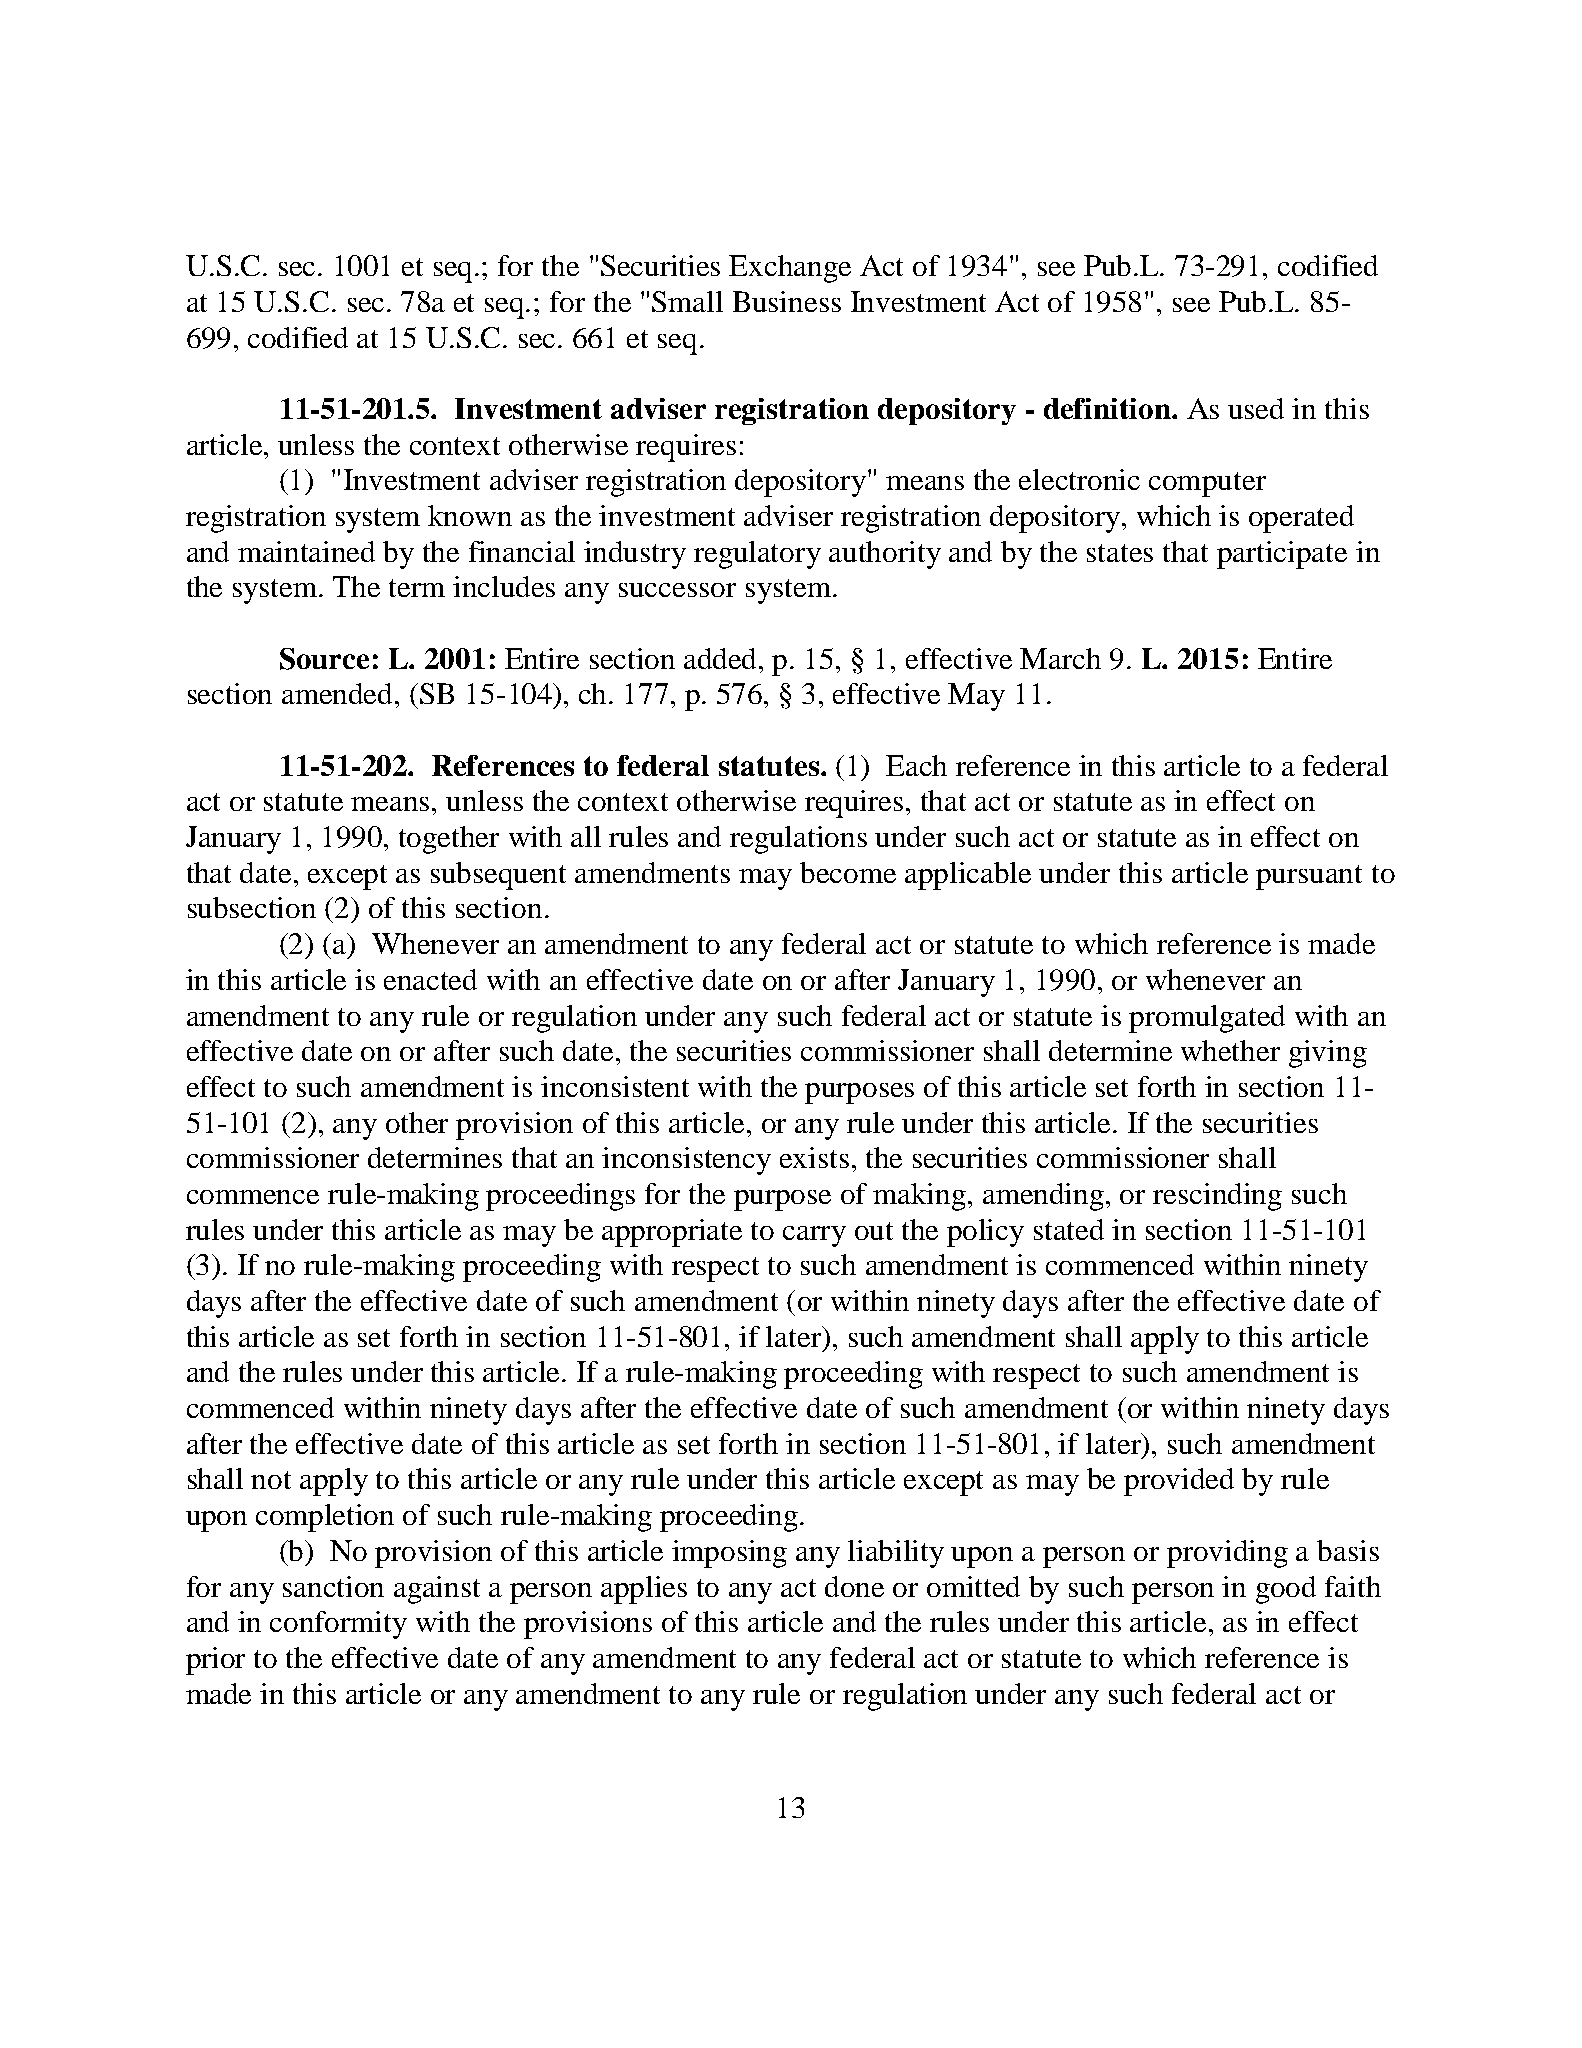 The height and width of the screenshot is (2048, 1582). I want to click on together, so click(449, 840).
